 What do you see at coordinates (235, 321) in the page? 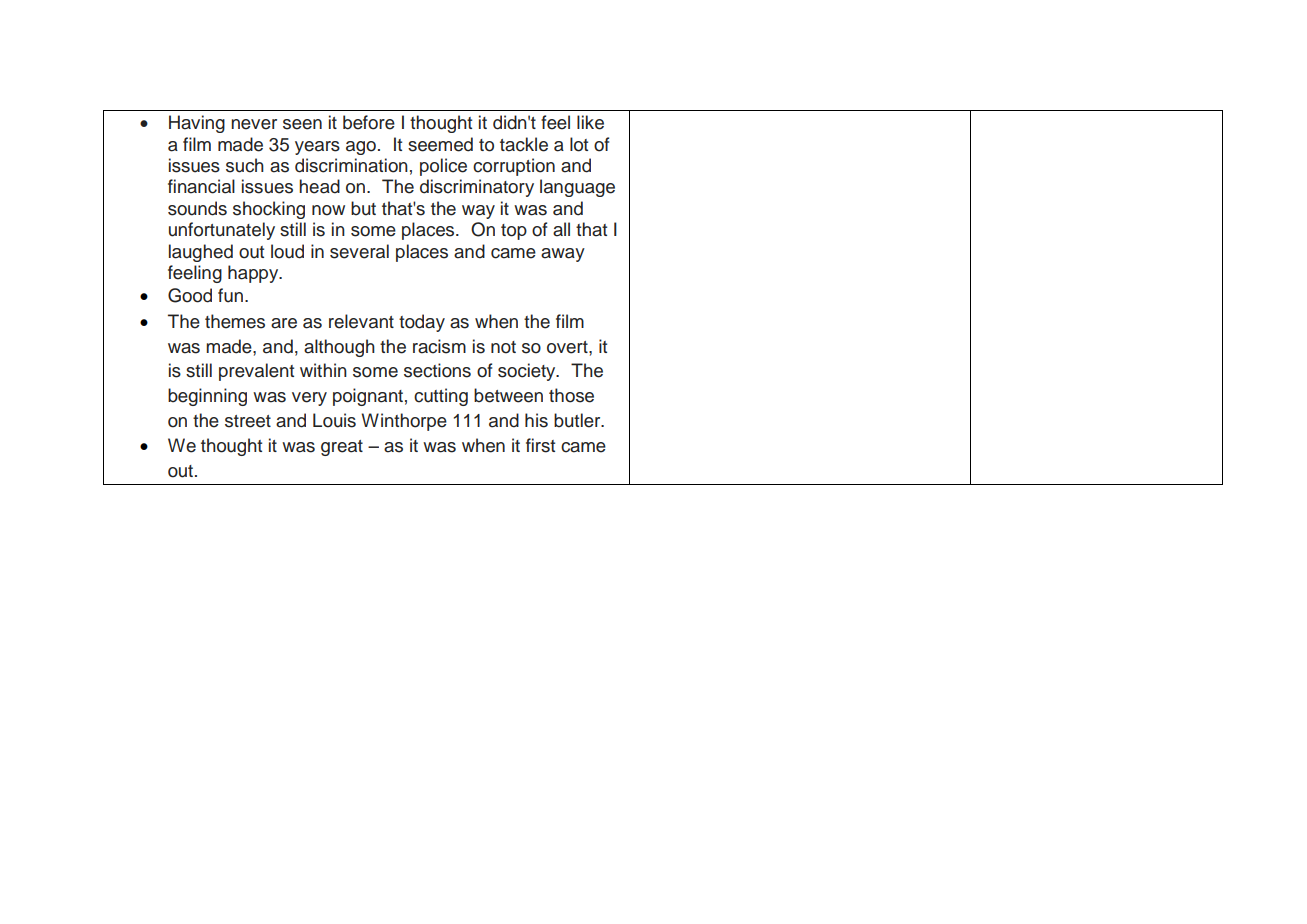
I see `themes` at bounding box center [235, 321].
